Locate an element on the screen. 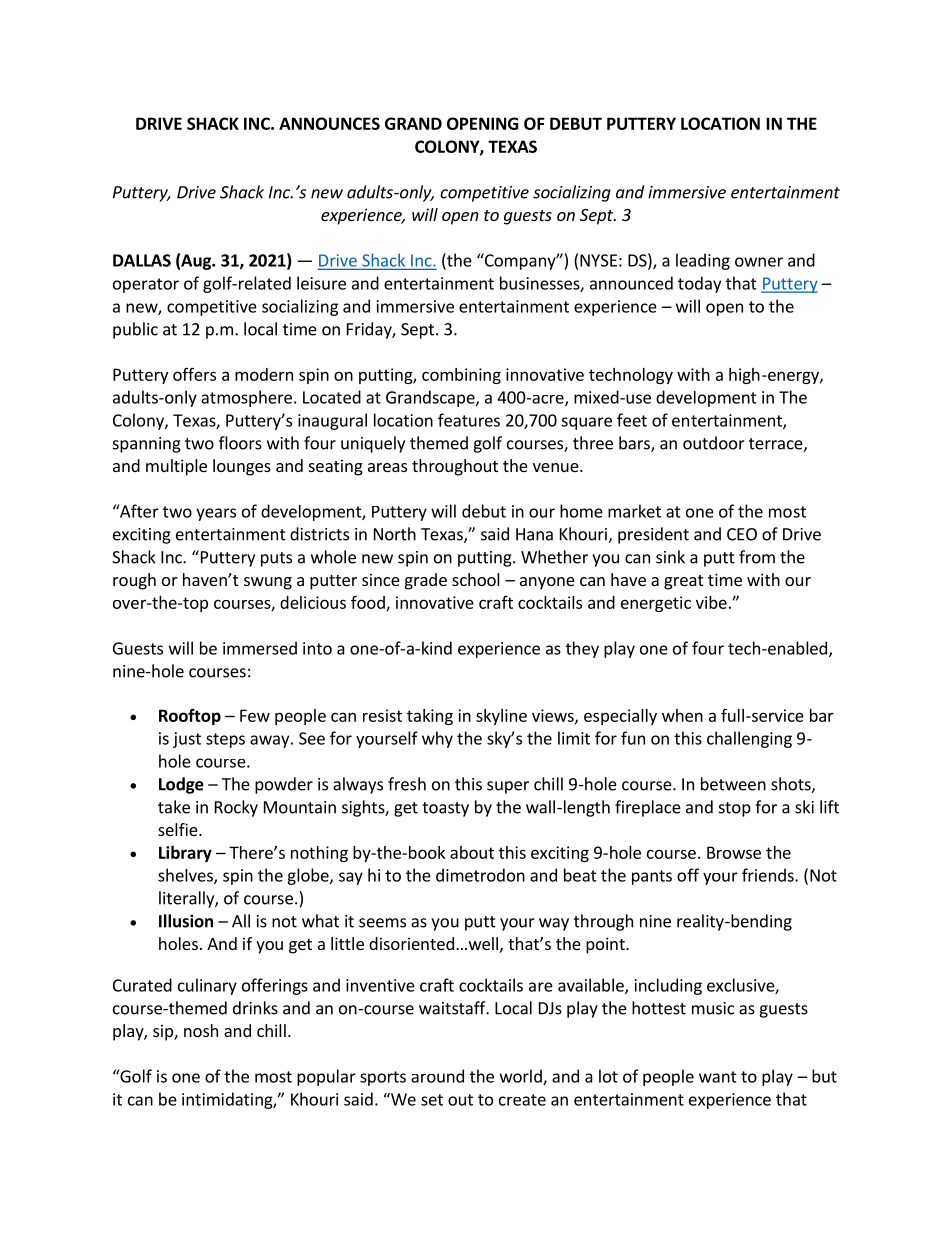 The width and height of the screenshot is (952, 1233). outdoor is located at coordinates (714, 443).
